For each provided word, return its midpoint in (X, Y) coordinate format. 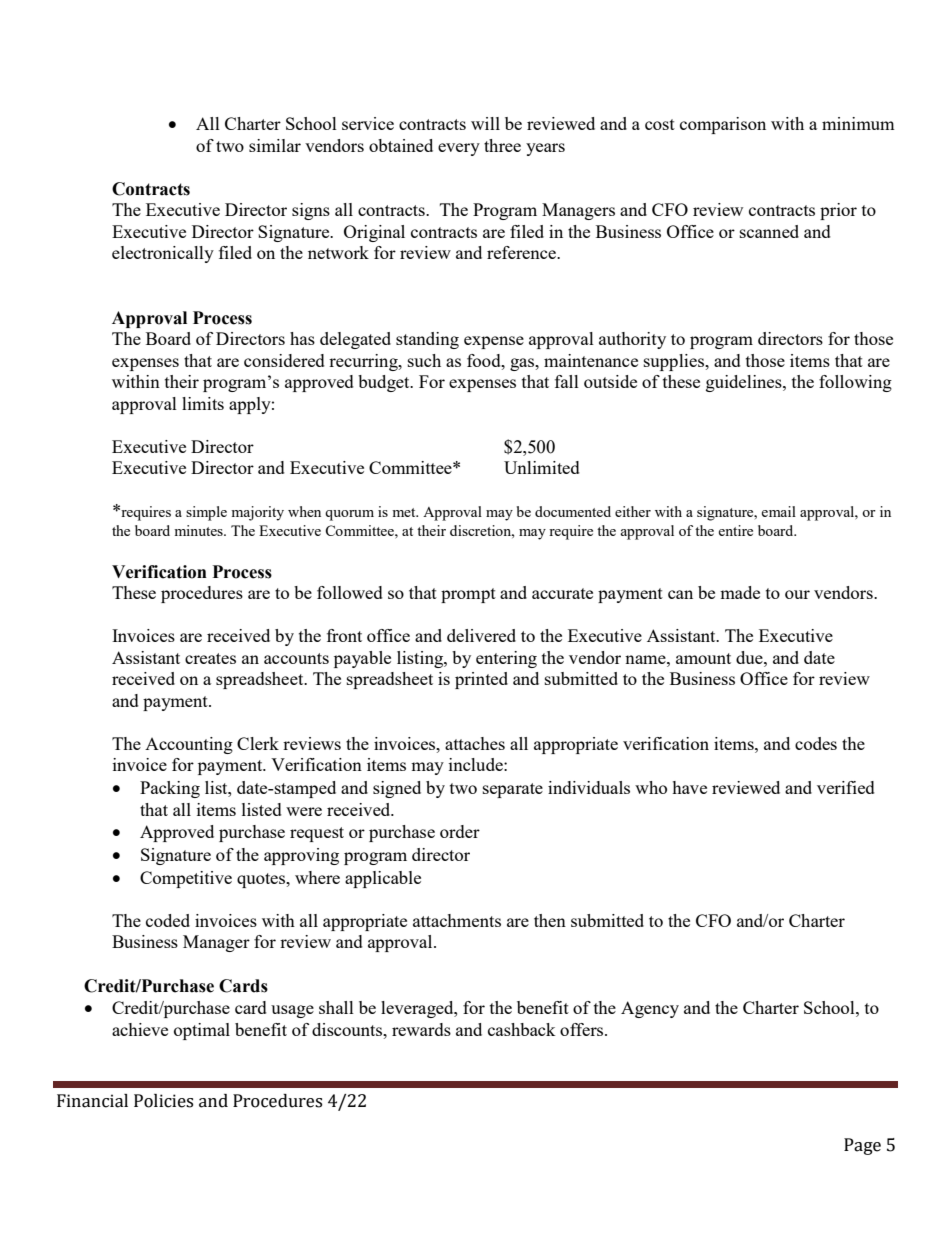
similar (275, 145)
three (502, 145)
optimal (202, 1031)
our (797, 594)
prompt (468, 595)
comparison (723, 125)
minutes (199, 530)
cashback (522, 1029)
